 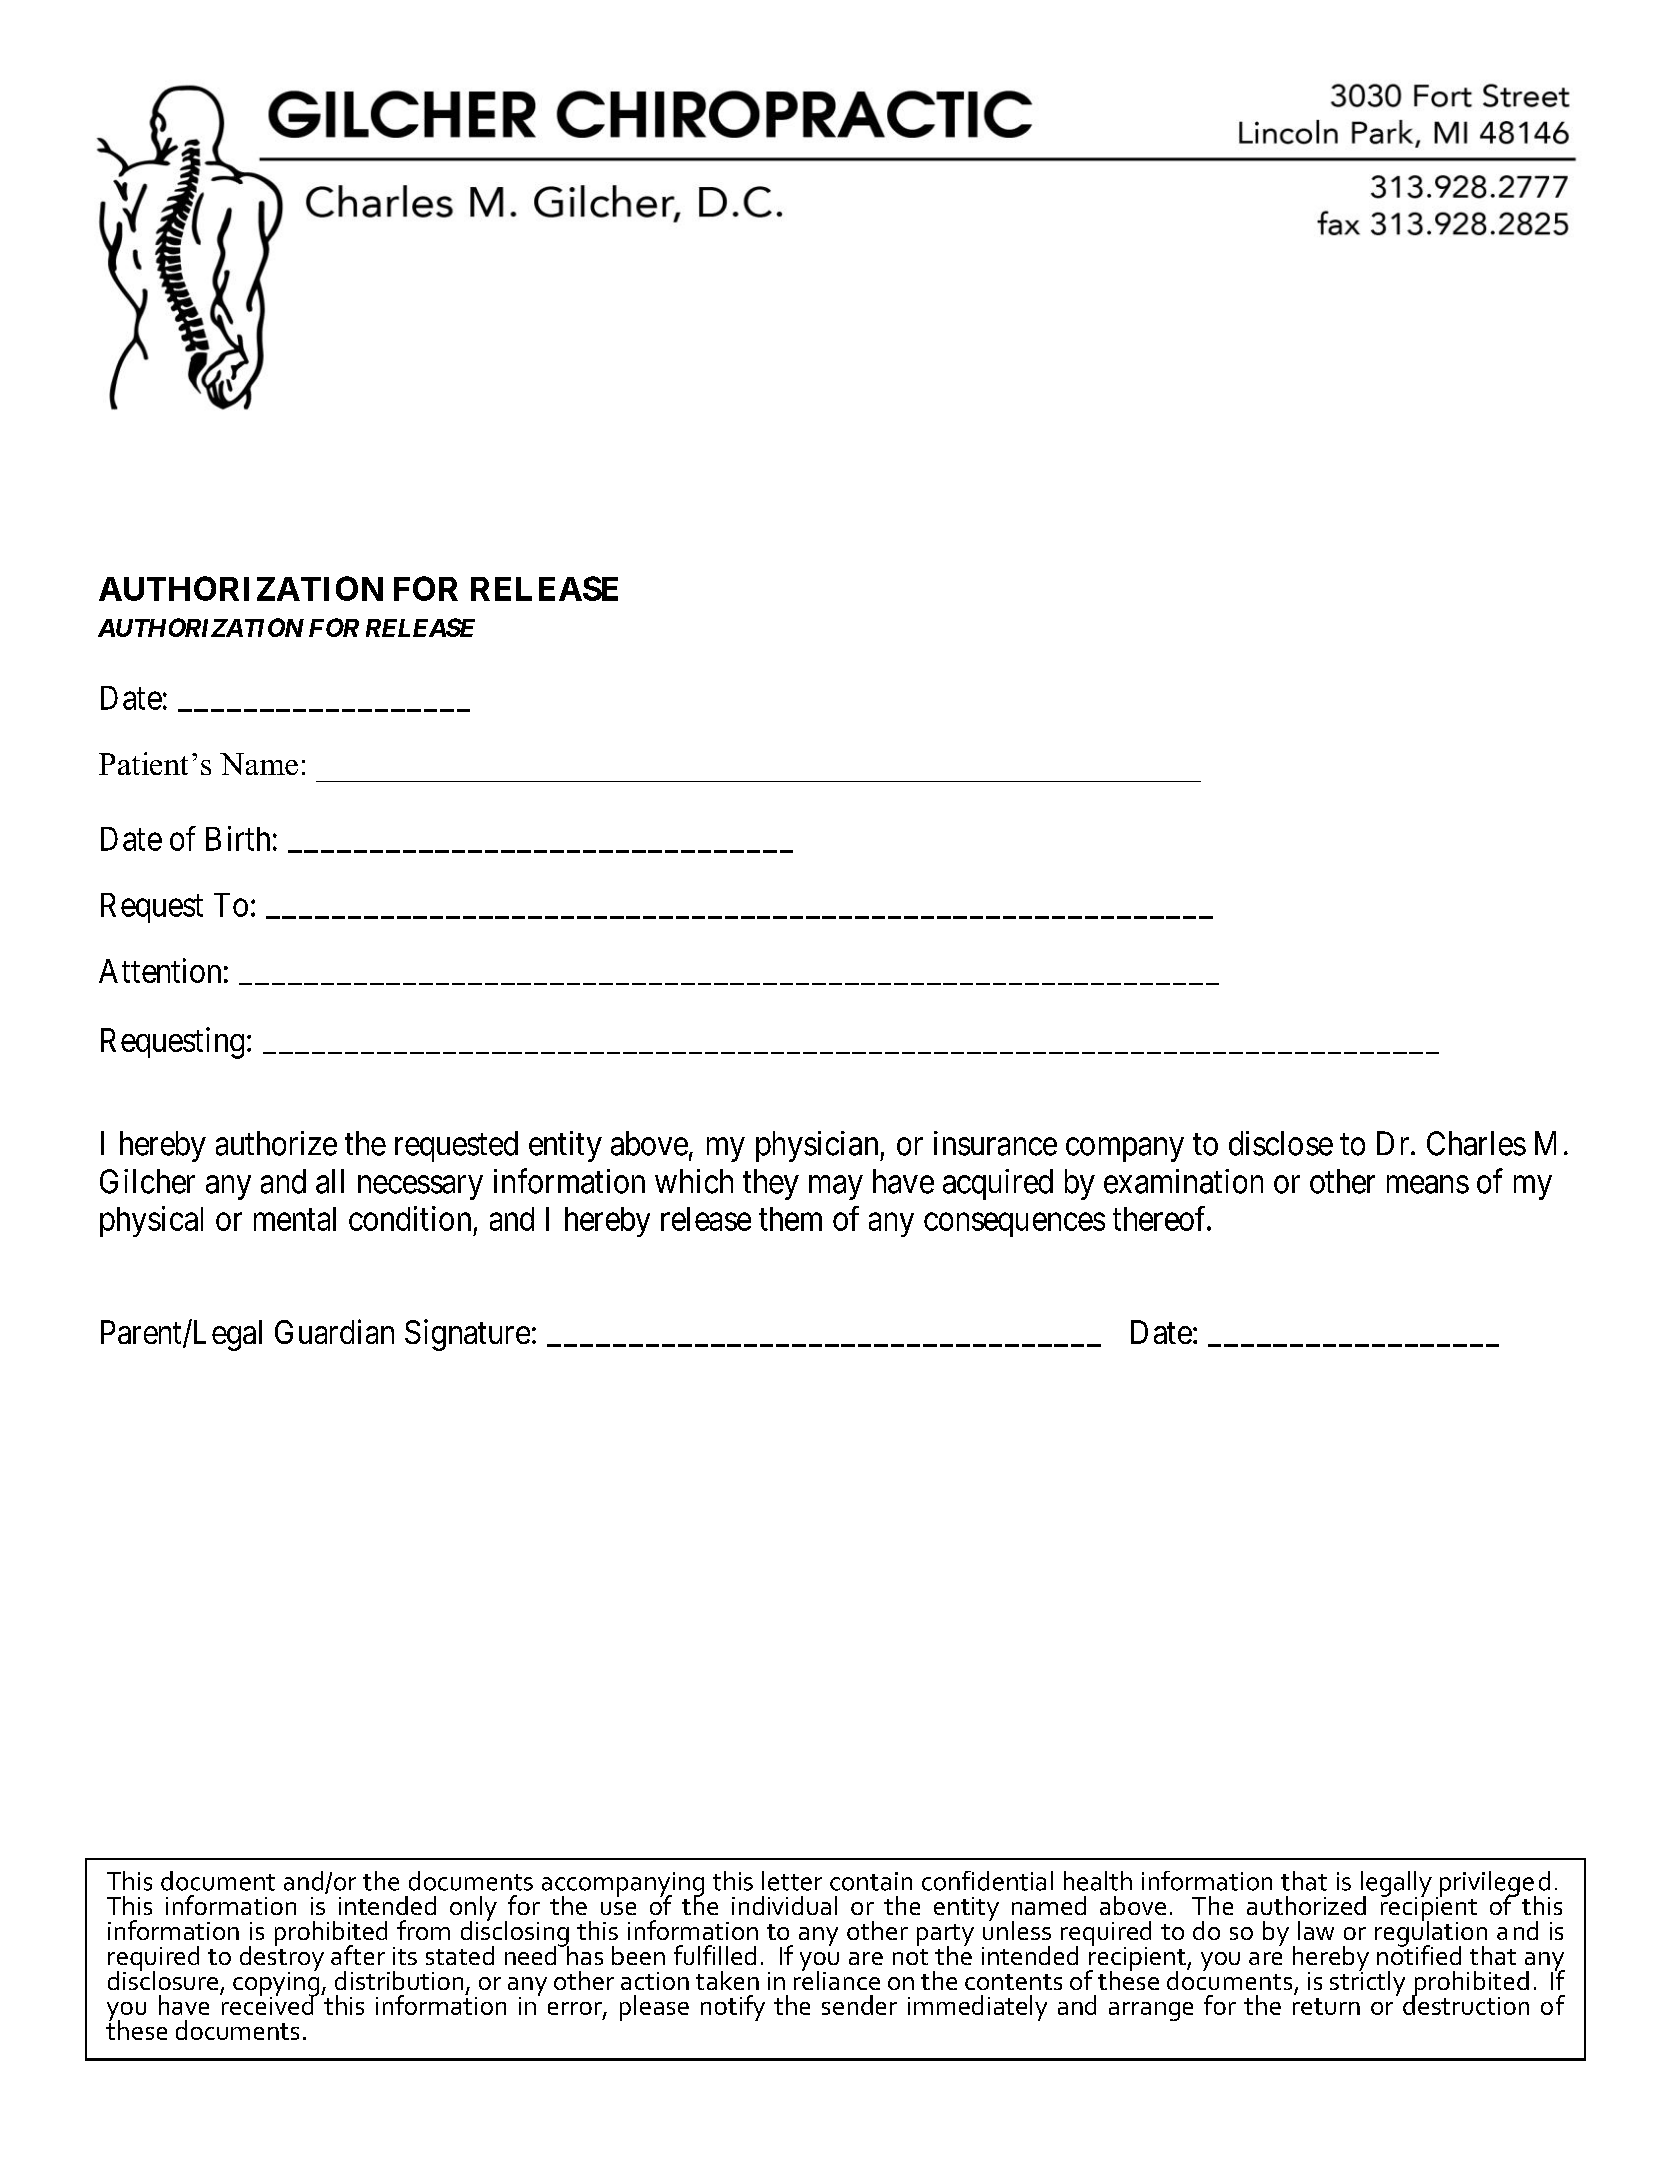 I want to click on examination, so click(x=1183, y=1181).
